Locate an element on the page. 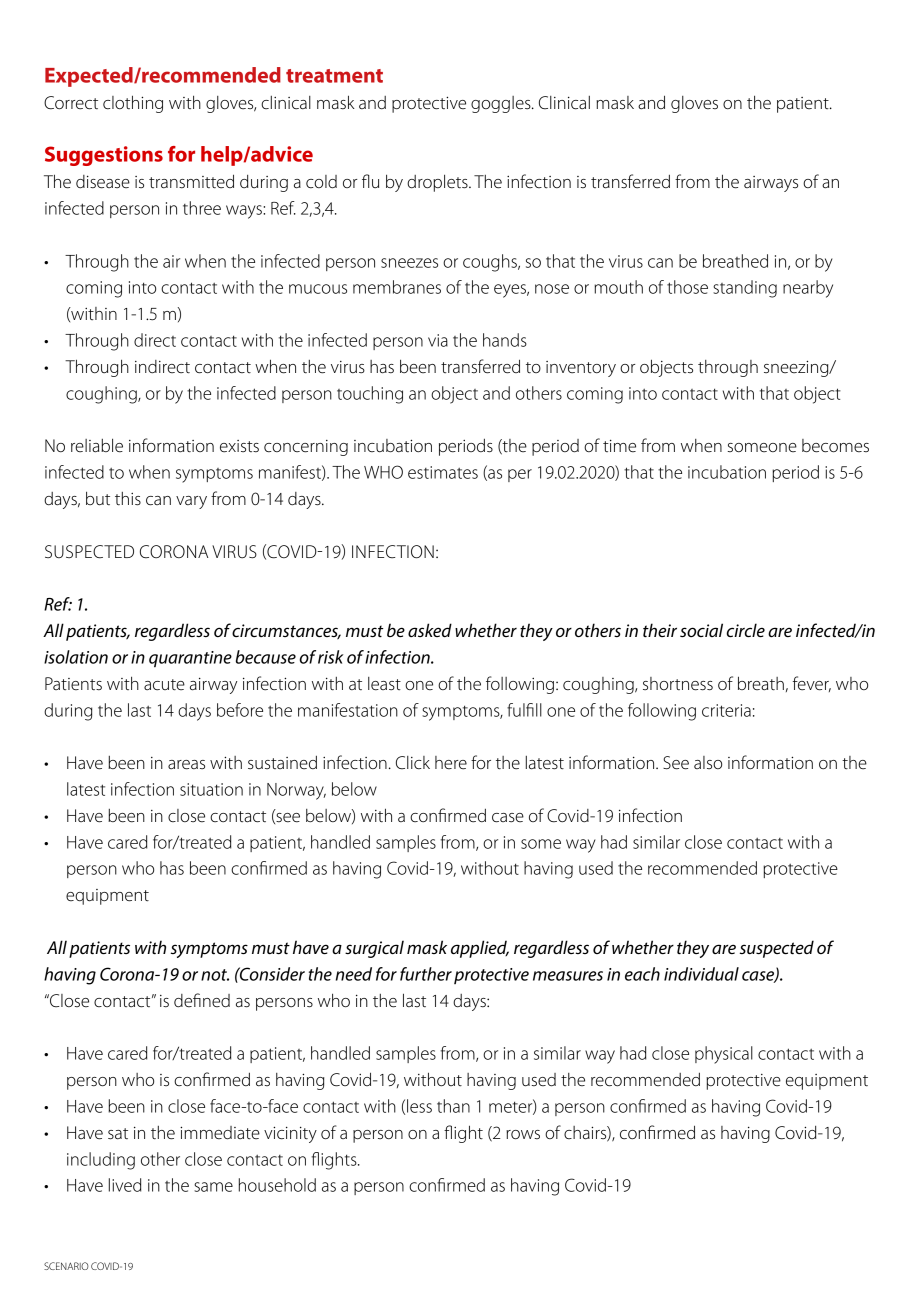  becomes is located at coordinates (835, 446).
